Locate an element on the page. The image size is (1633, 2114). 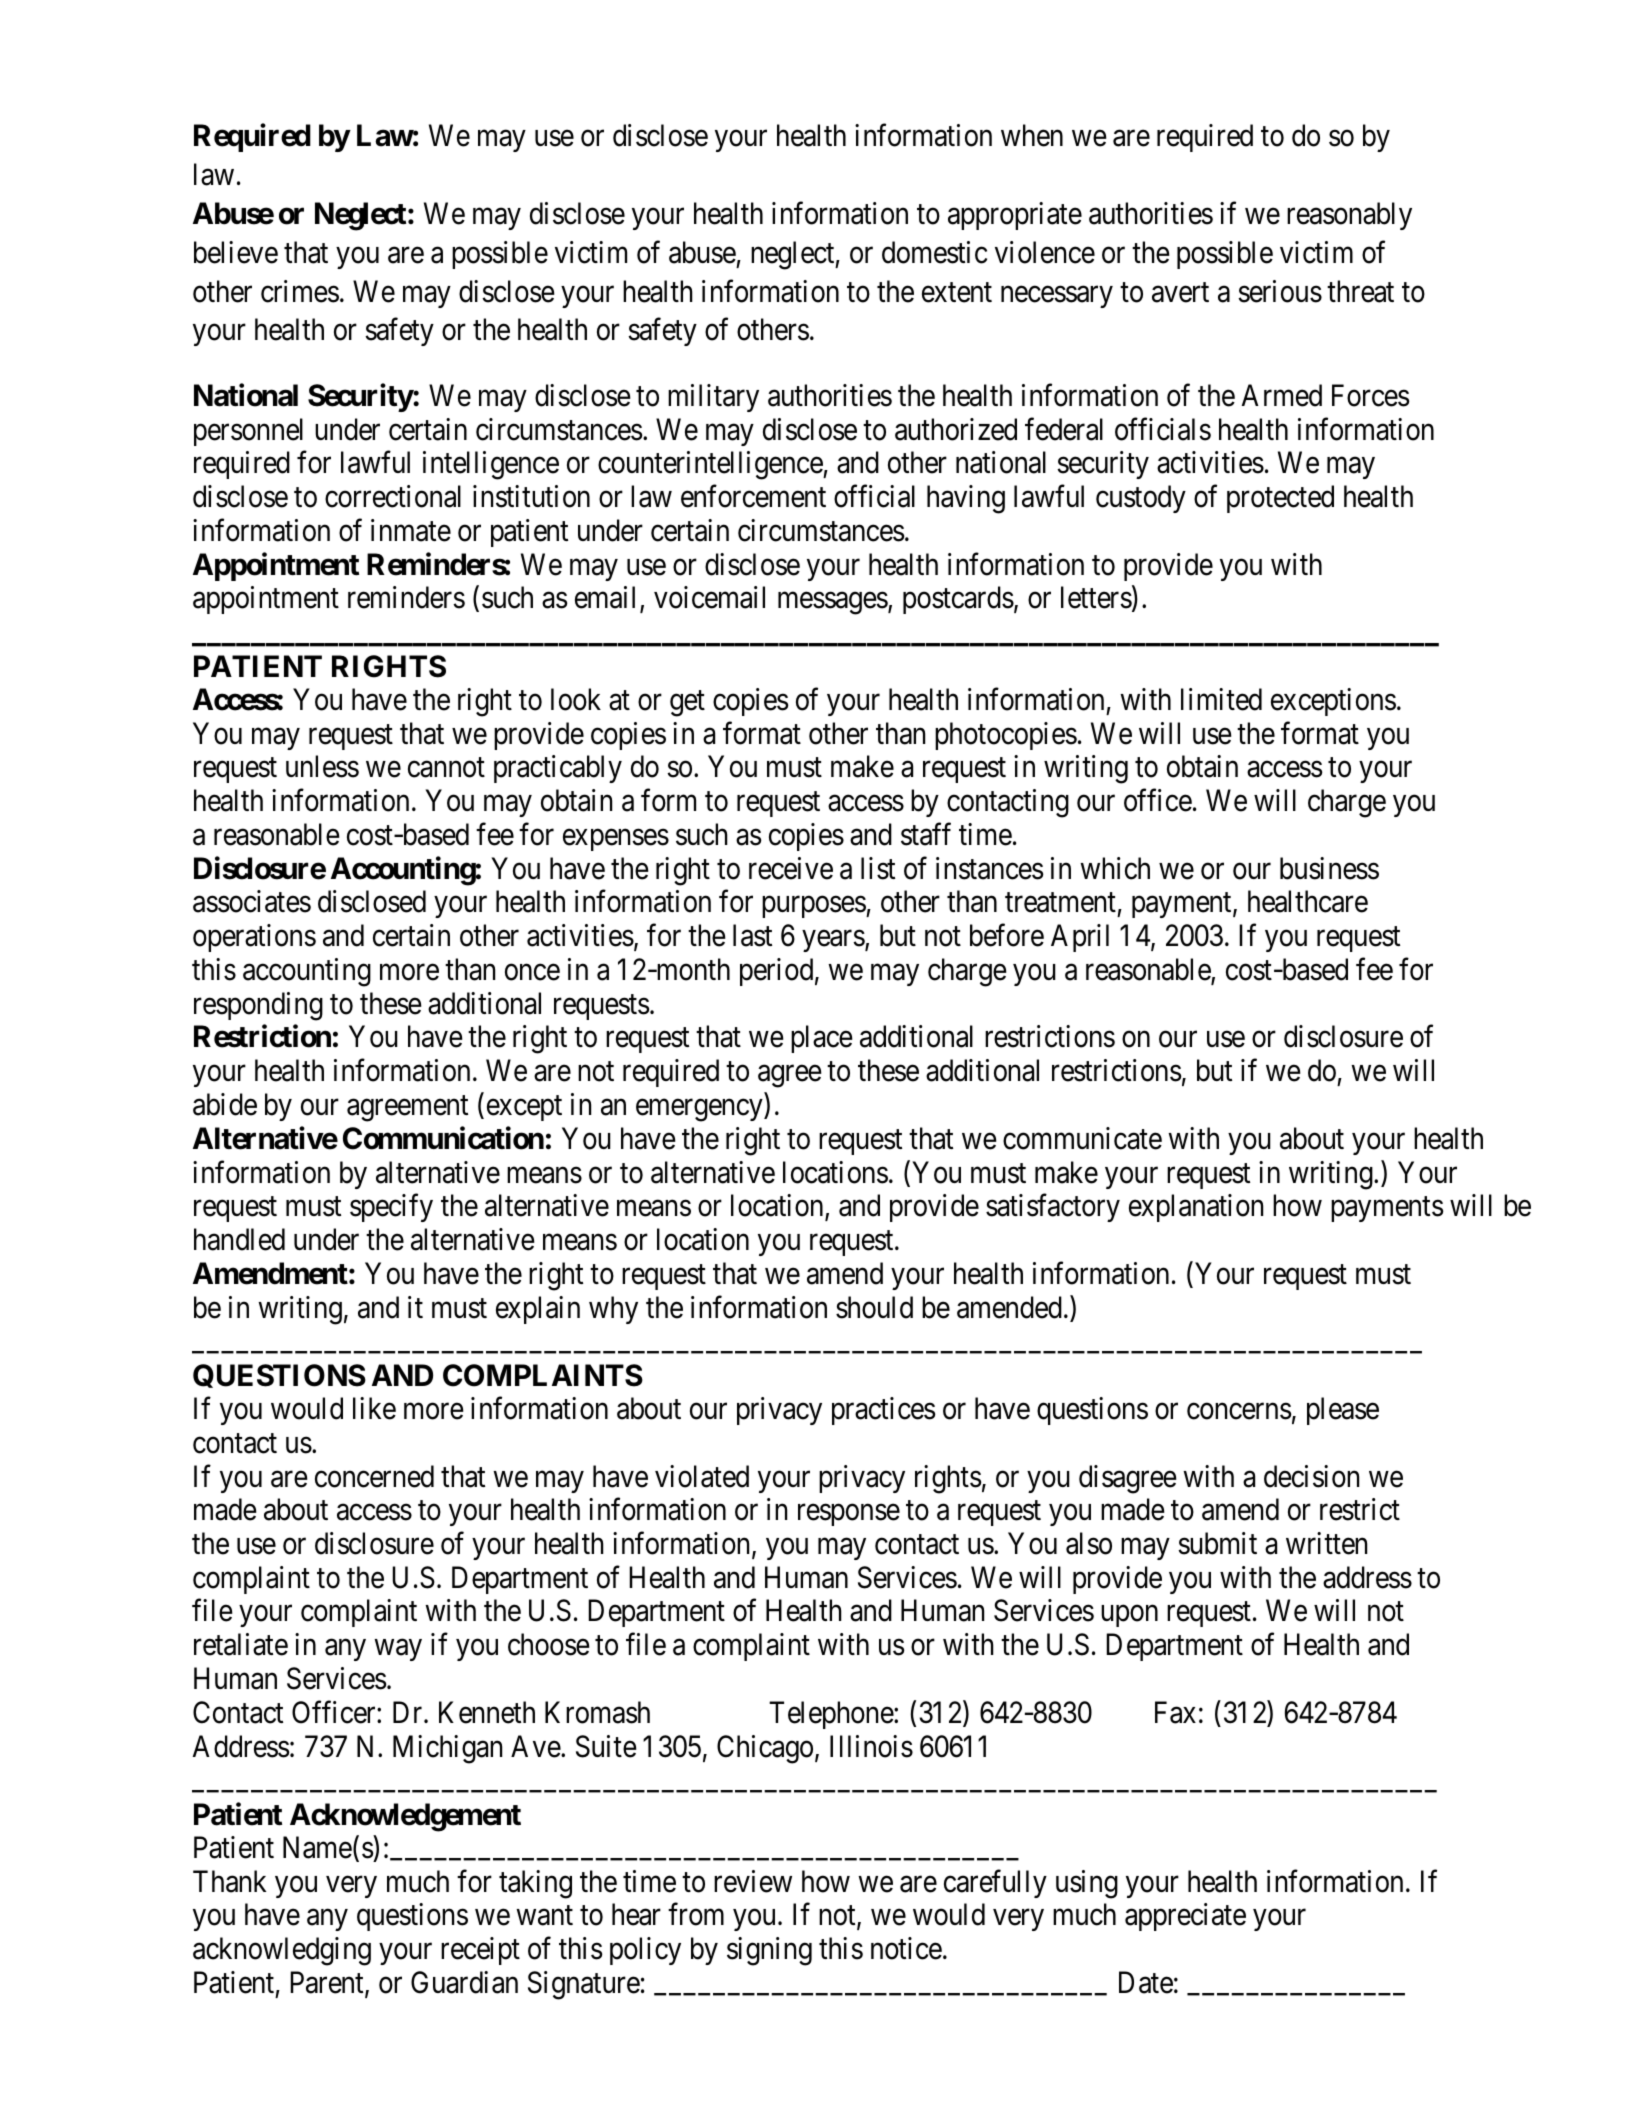
signing is located at coordinates (769, 1951).
